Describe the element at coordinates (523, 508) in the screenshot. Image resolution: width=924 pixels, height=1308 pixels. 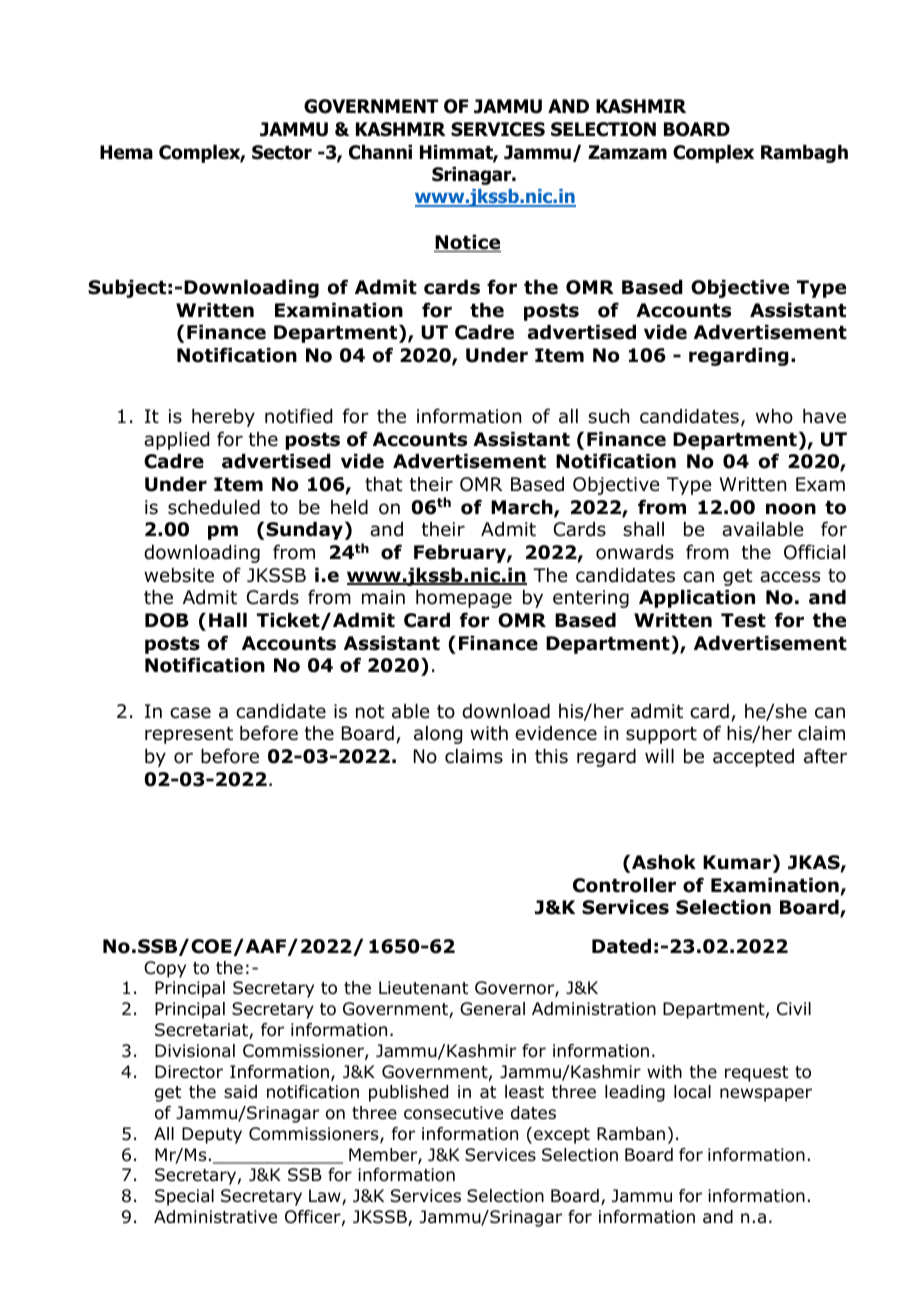
I see `March` at that location.
